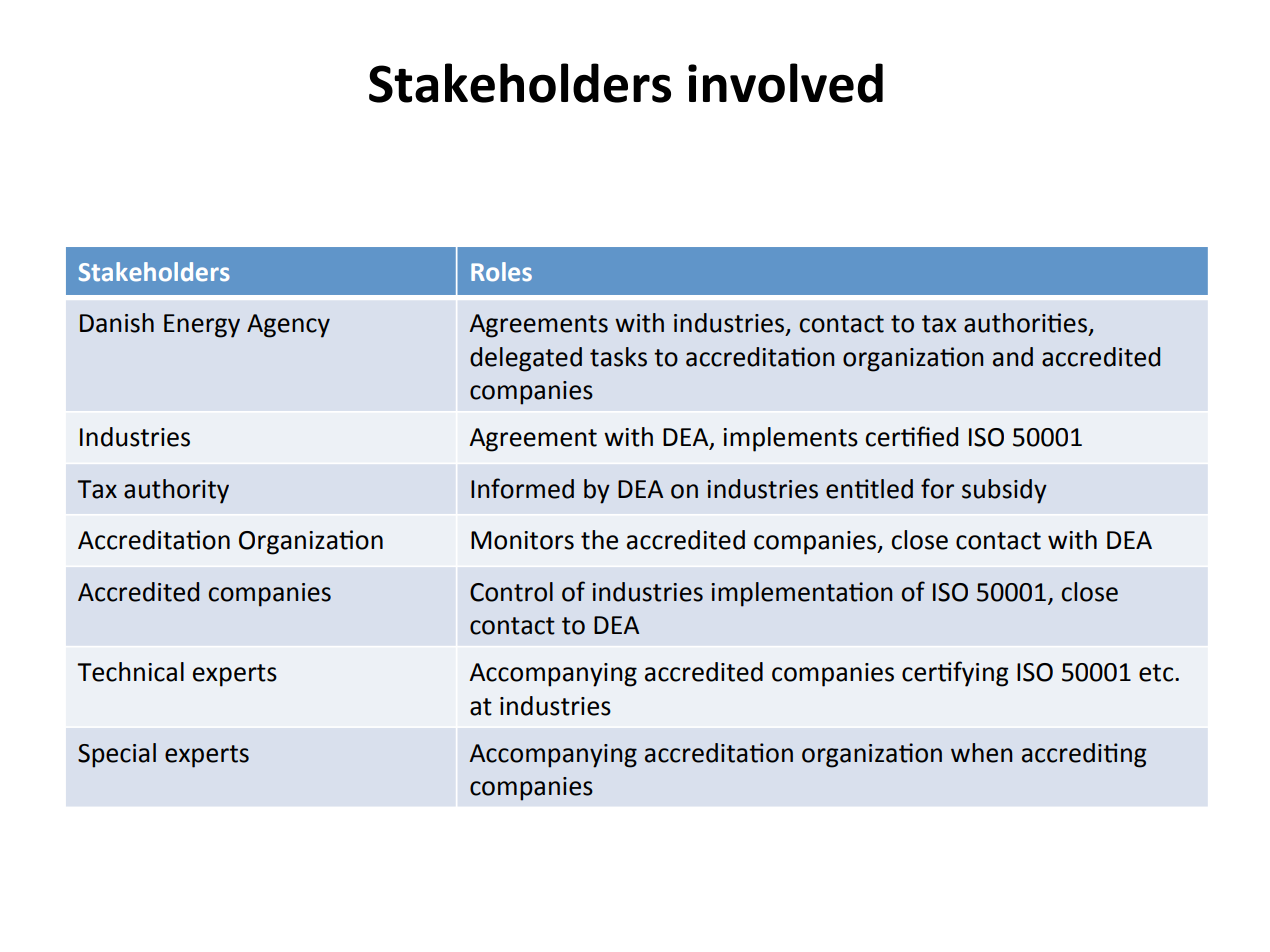 The height and width of the screenshot is (952, 1270). I want to click on Energy, so click(202, 326).
